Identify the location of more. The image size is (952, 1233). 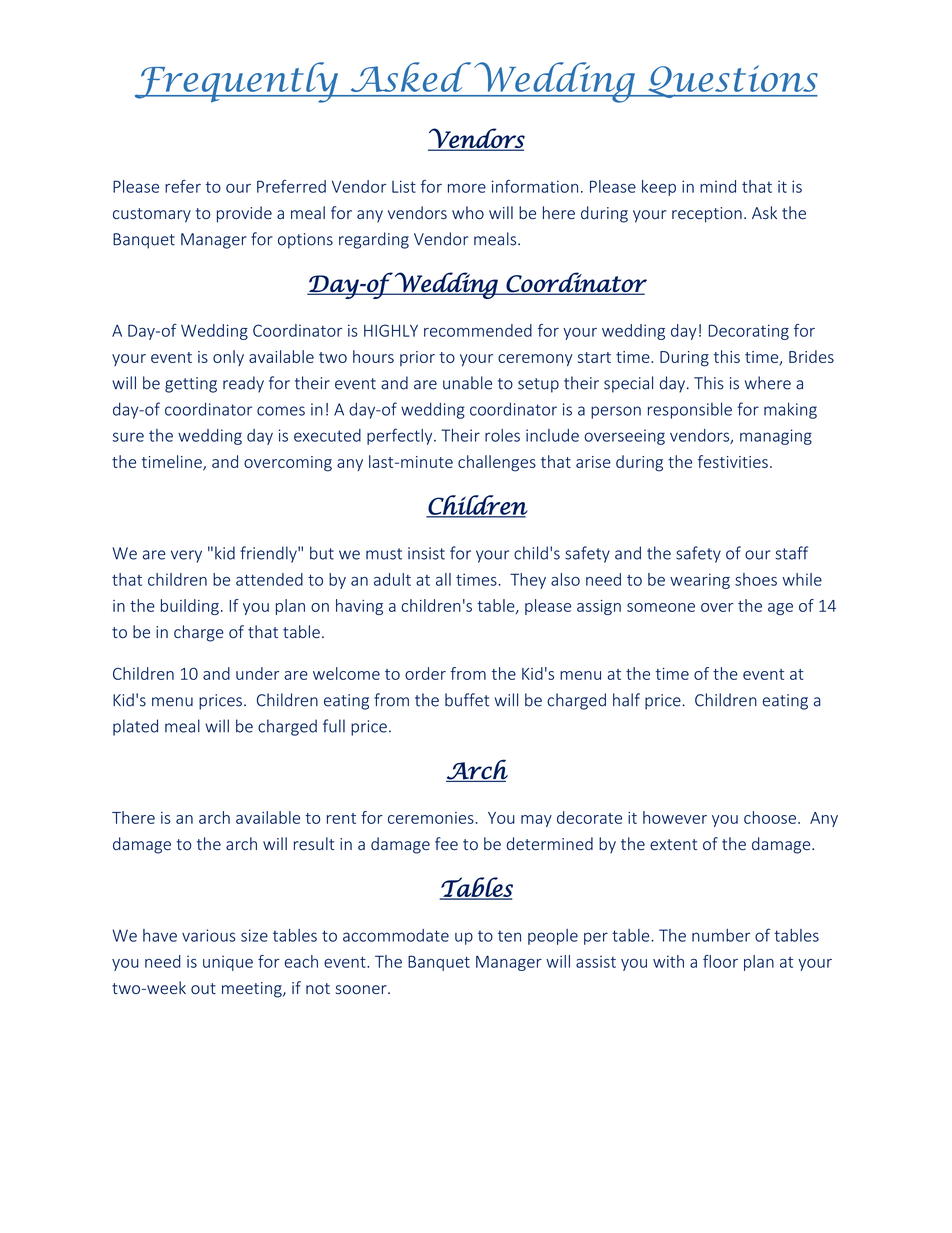
(467, 188).
